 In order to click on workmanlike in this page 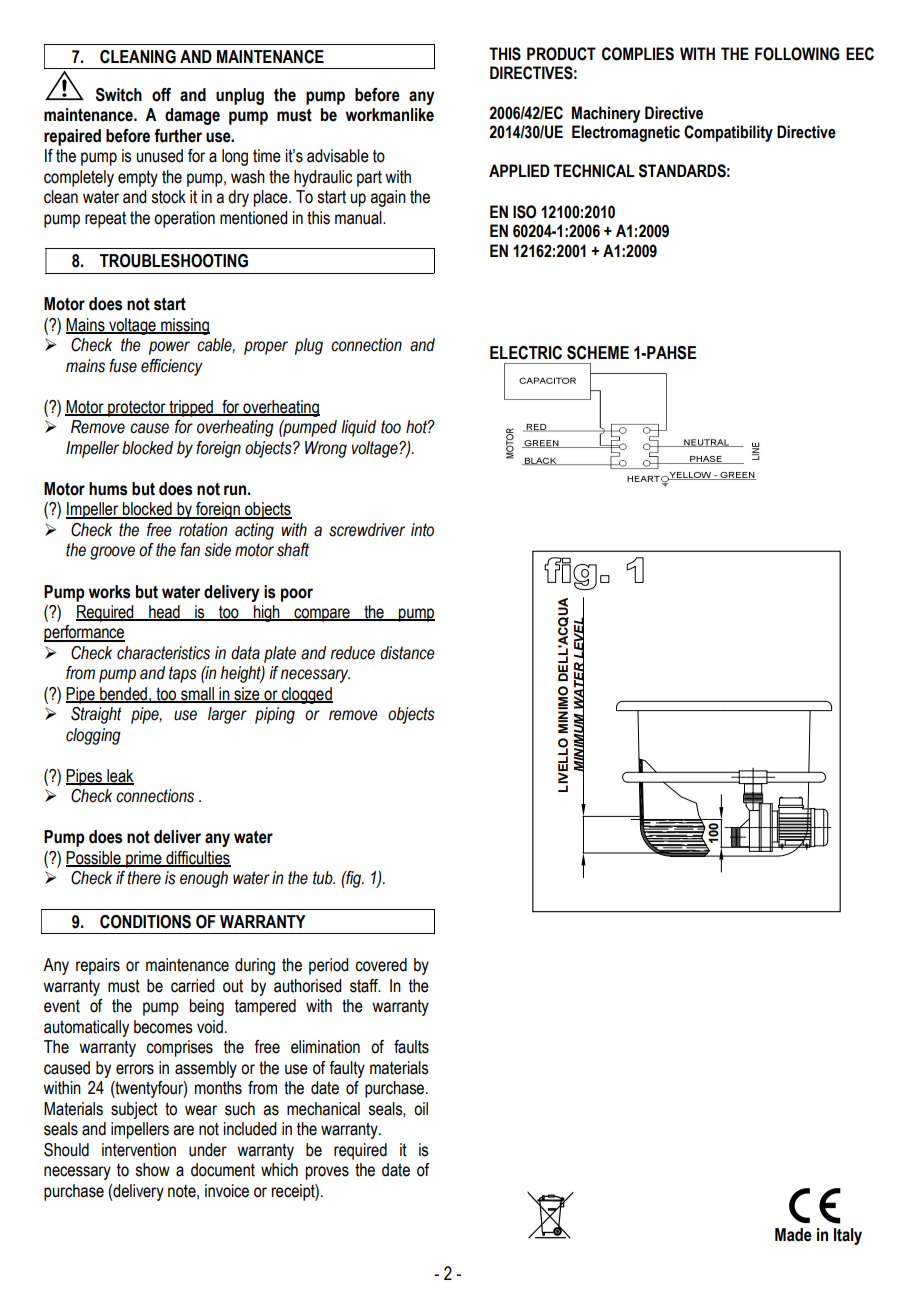, I will do `click(389, 115)`.
